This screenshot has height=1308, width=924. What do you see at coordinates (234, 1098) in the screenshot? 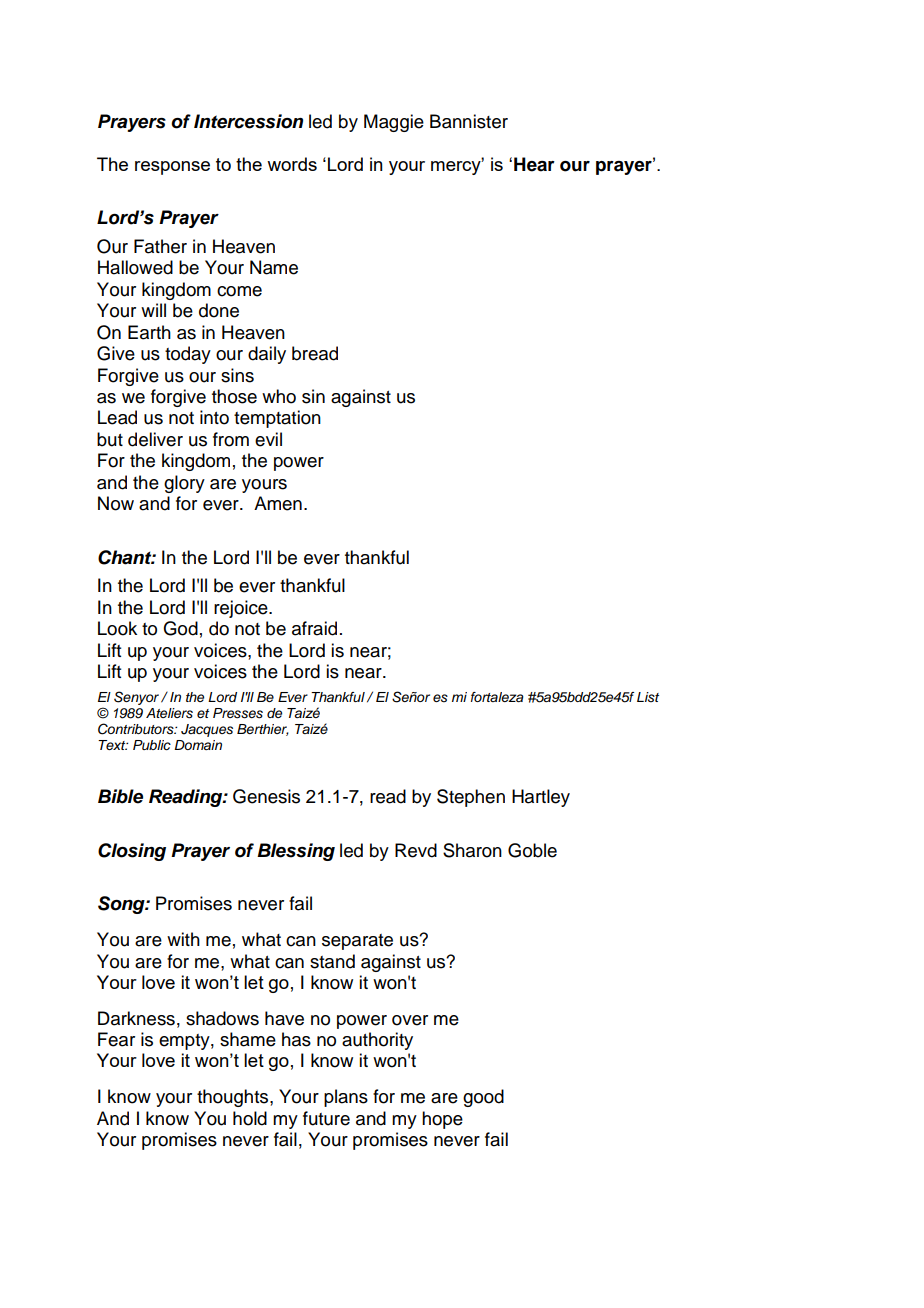
I see `thoughts` at bounding box center [234, 1098].
